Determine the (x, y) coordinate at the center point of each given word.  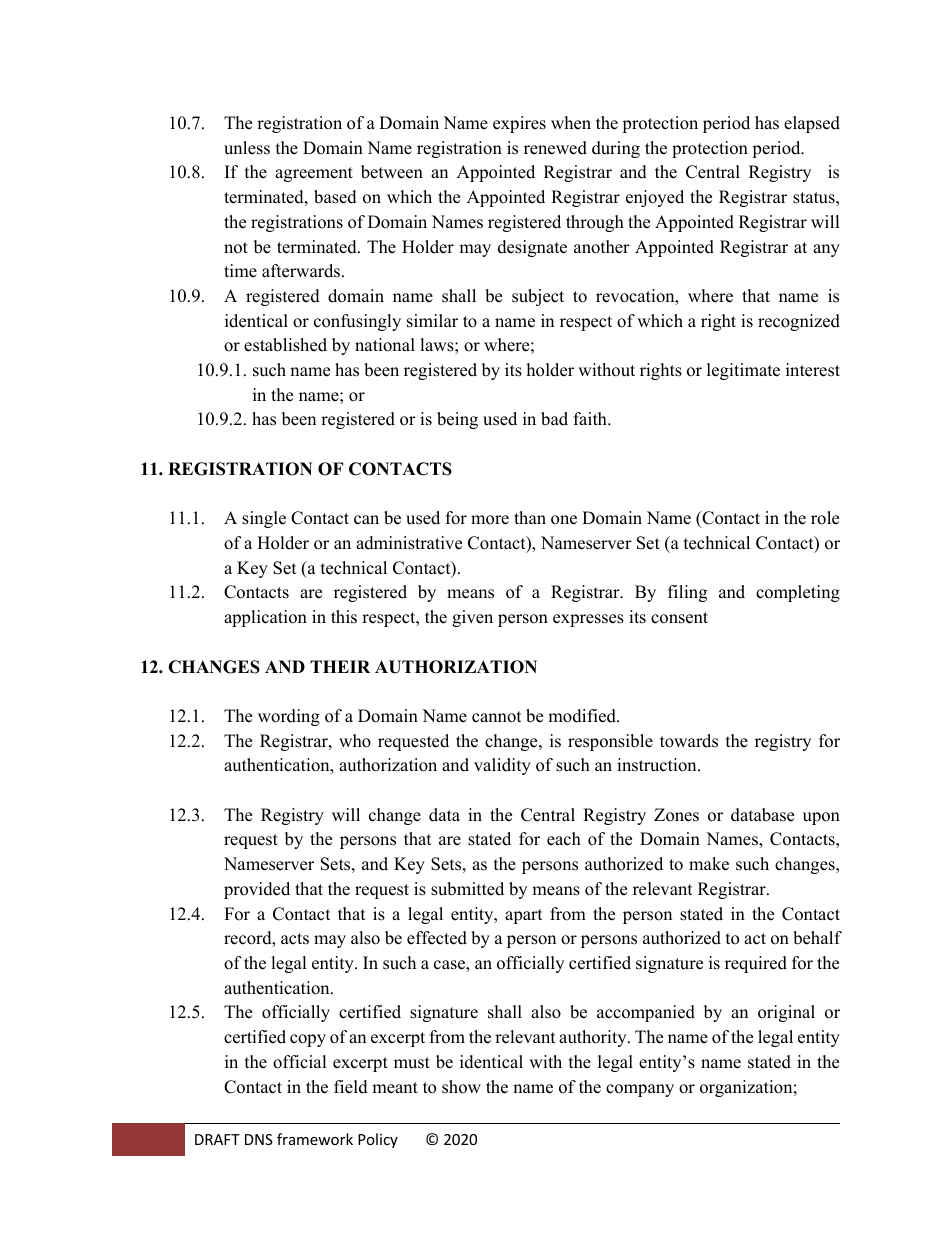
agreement (314, 174)
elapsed (812, 124)
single (264, 519)
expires (519, 124)
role (825, 518)
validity (502, 766)
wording (289, 717)
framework (315, 1139)
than (530, 517)
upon (821, 818)
